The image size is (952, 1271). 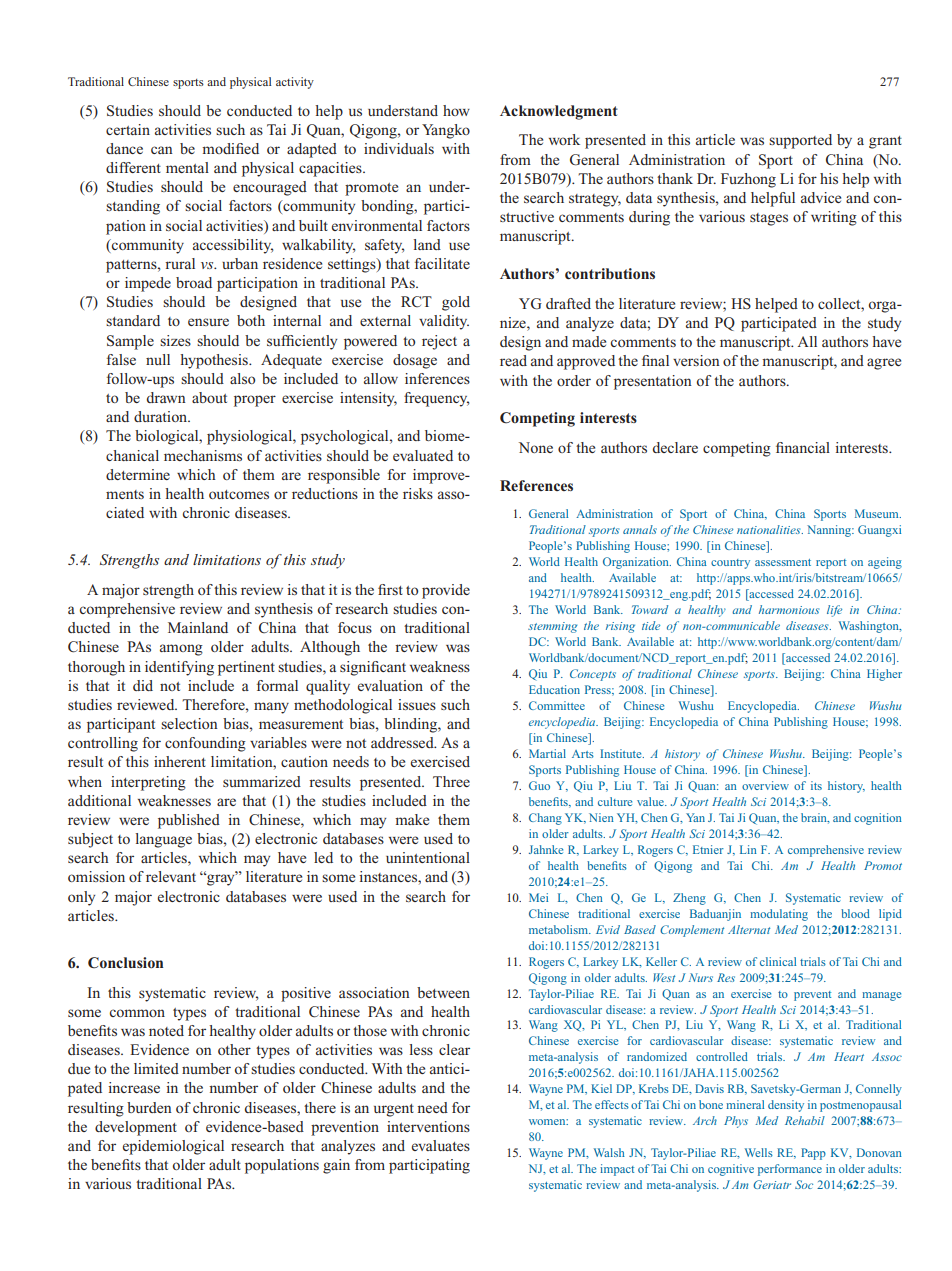 What do you see at coordinates (189, 723) in the screenshot?
I see `selection` at bounding box center [189, 723].
